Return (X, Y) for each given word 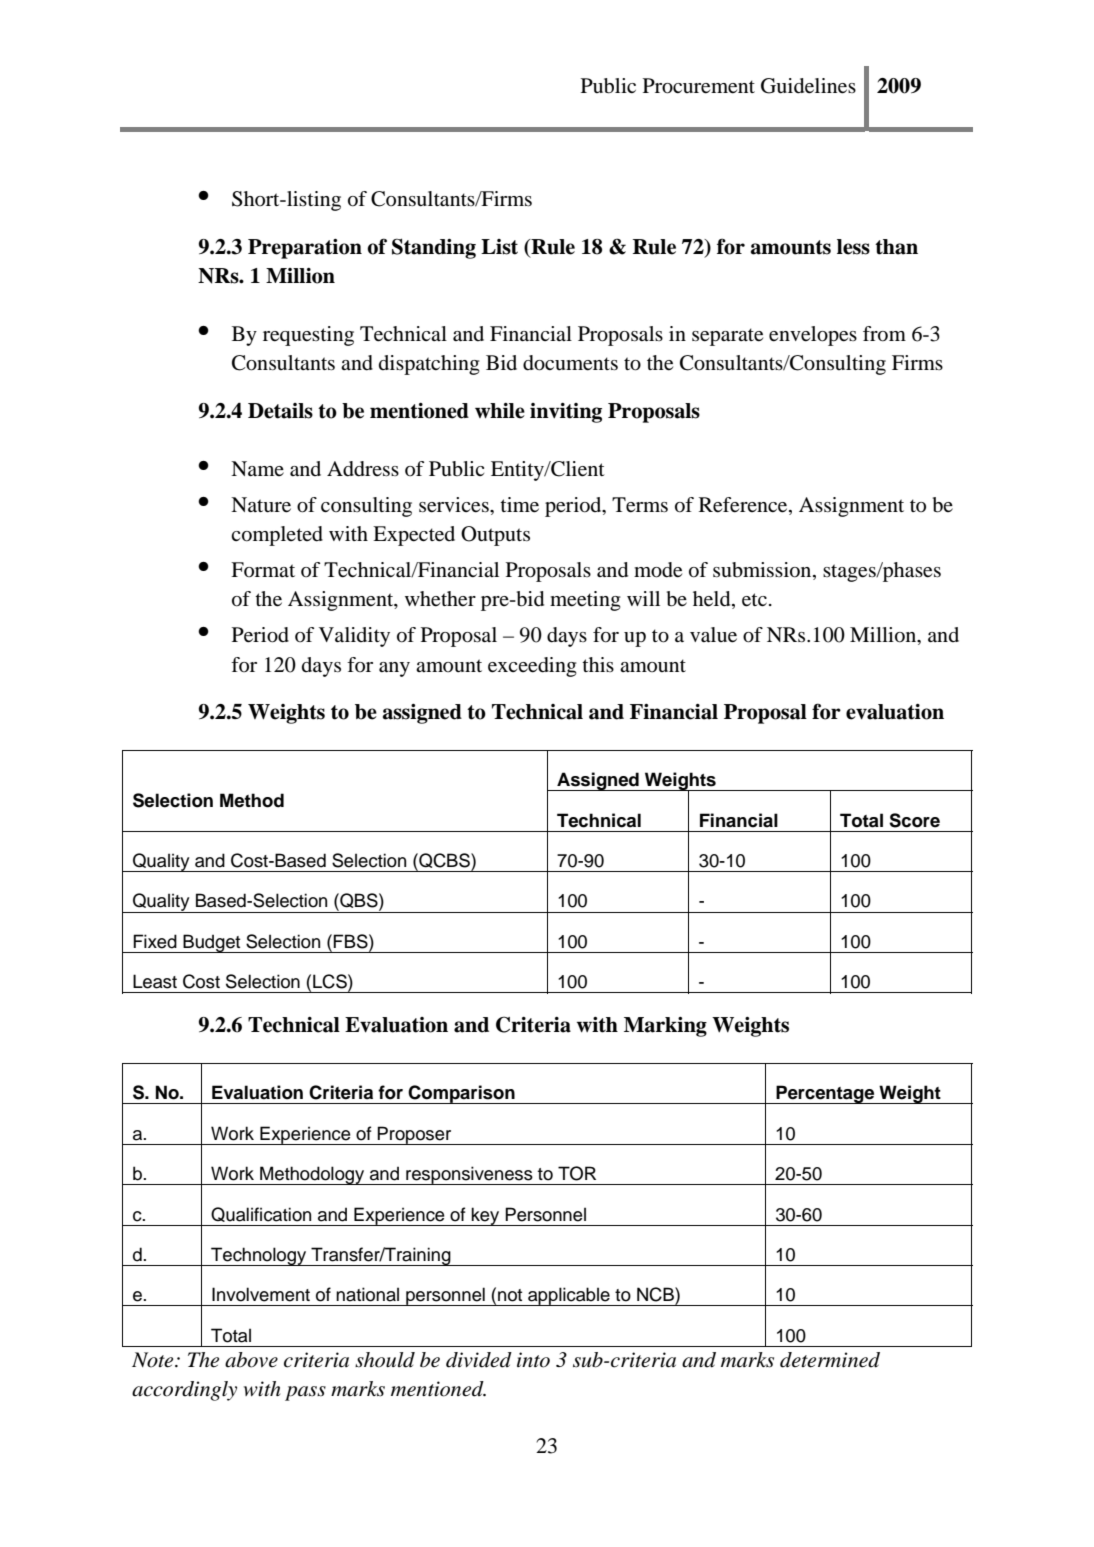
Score (914, 820)
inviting (566, 413)
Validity (354, 637)
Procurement (699, 86)
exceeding (532, 667)
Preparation (305, 249)
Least (155, 981)
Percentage (825, 1094)
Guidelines (808, 86)
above (251, 1360)
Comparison (462, 1094)
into (533, 1360)
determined (830, 1360)
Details (280, 411)
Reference (744, 505)
